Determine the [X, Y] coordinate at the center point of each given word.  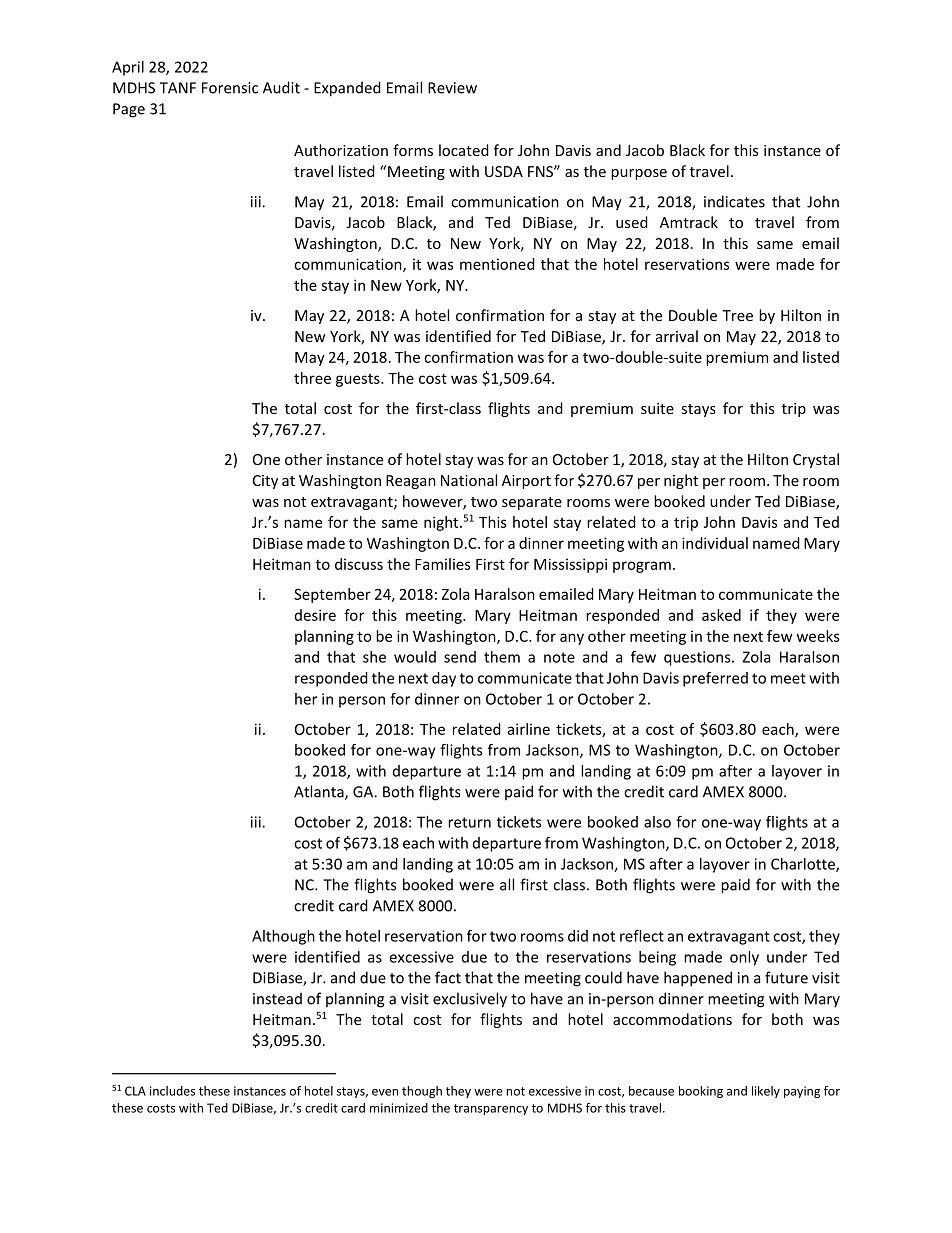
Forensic [230, 88]
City [265, 482]
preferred [715, 679]
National [469, 480]
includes [172, 1091]
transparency [491, 1109]
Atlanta [320, 792]
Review [452, 88]
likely [766, 1092]
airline [529, 729]
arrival [677, 336]
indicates [734, 201]
